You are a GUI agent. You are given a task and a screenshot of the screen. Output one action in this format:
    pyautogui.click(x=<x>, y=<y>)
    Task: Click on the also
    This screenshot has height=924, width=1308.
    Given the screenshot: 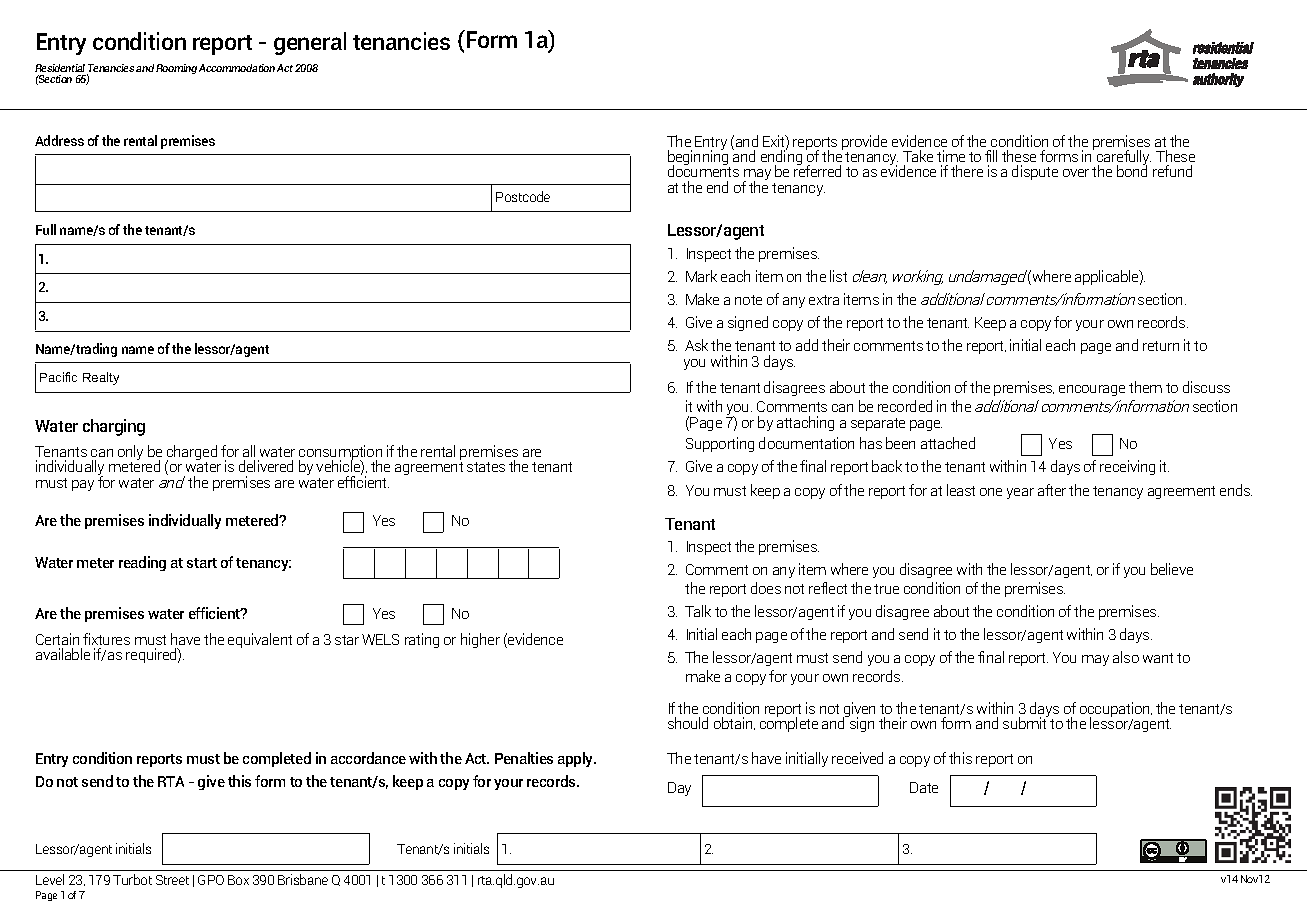 What is the action you would take?
    pyautogui.click(x=1126, y=657)
